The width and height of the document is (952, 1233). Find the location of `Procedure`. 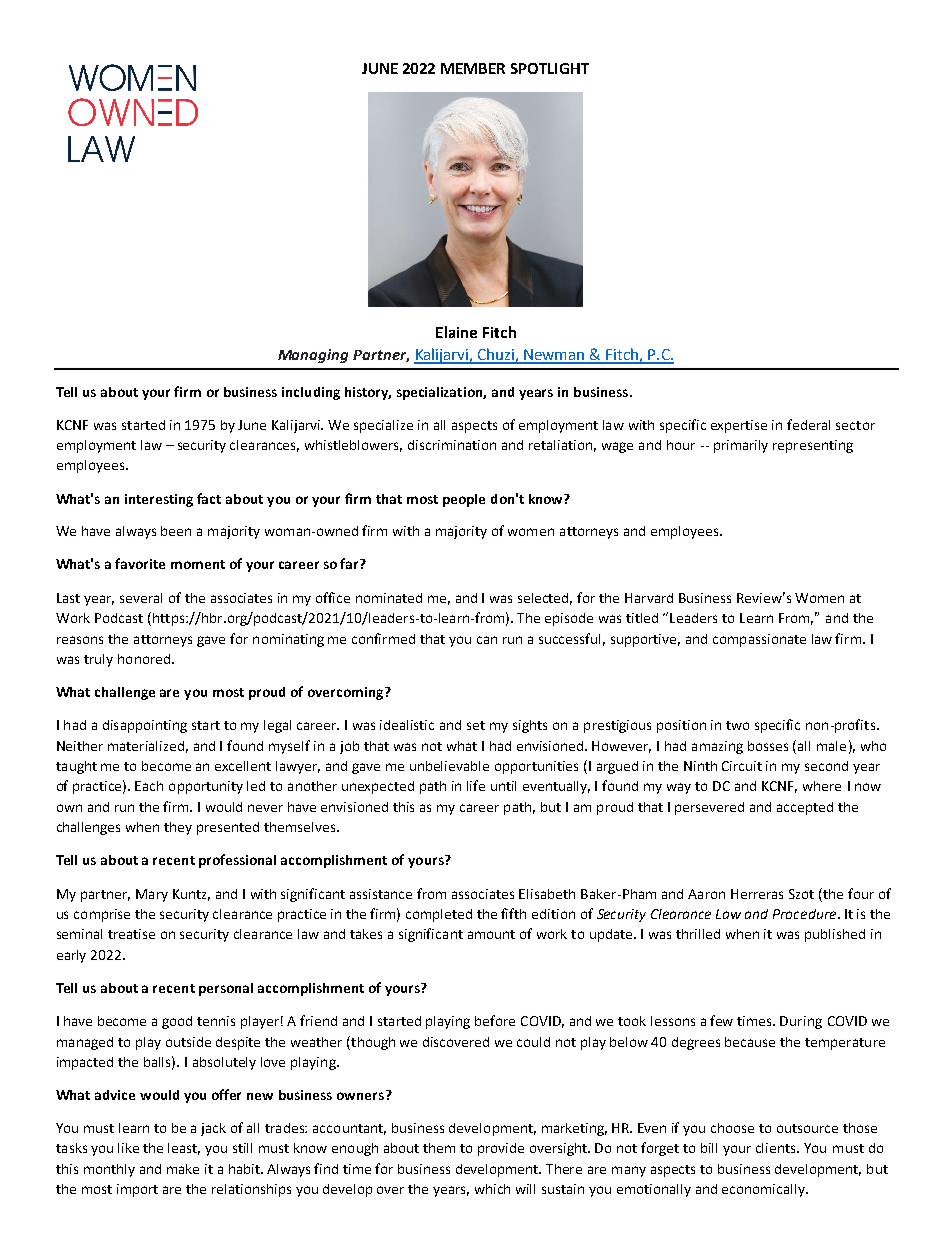

Procedure is located at coordinates (806, 914).
